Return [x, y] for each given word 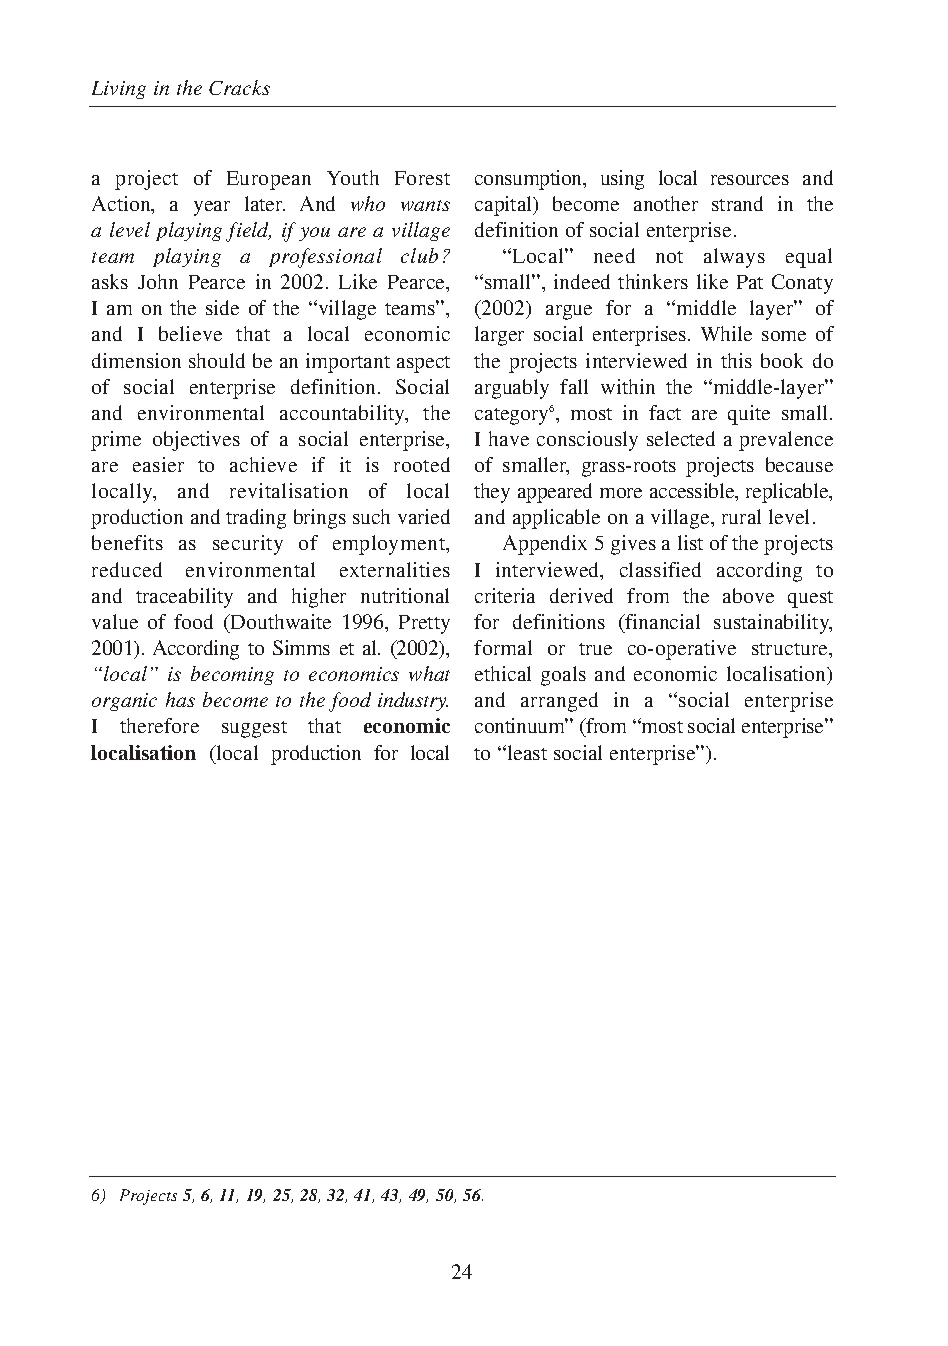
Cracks [239, 87]
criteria [505, 595]
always [734, 258]
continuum [521, 725]
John [158, 281]
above [748, 595]
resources [750, 180]
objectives [196, 441]
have [509, 438]
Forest [422, 178]
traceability [184, 598]
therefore [159, 725]
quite [749, 415]
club [419, 255]
